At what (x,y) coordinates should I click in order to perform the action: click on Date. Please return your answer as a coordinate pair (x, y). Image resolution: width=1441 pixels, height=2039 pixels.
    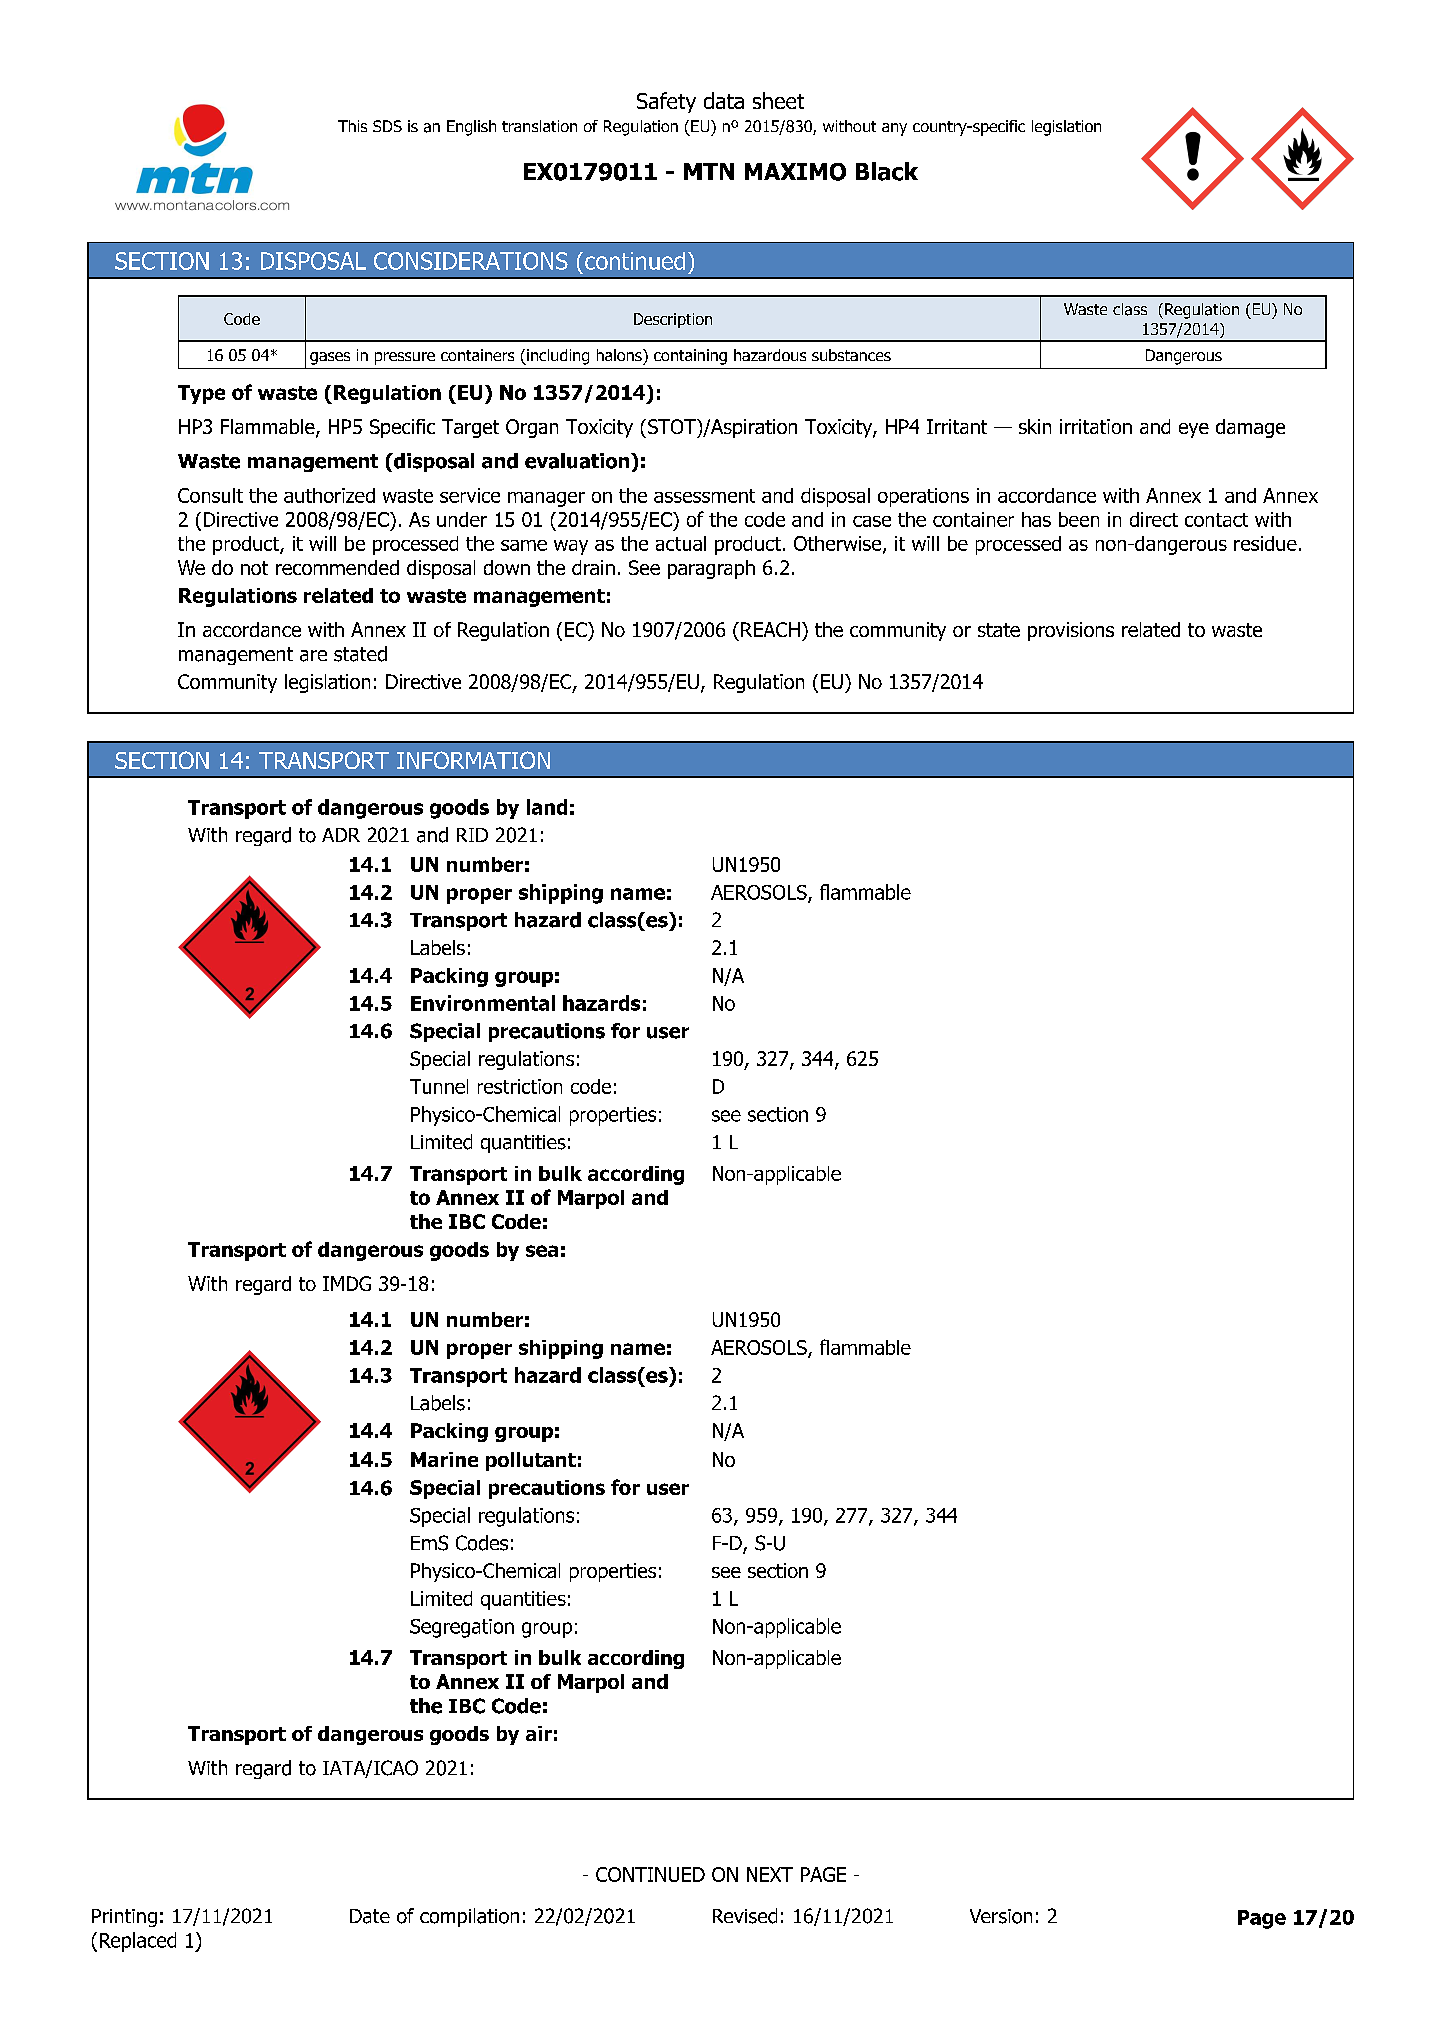
    Looking at the image, I should click on (370, 1916).
